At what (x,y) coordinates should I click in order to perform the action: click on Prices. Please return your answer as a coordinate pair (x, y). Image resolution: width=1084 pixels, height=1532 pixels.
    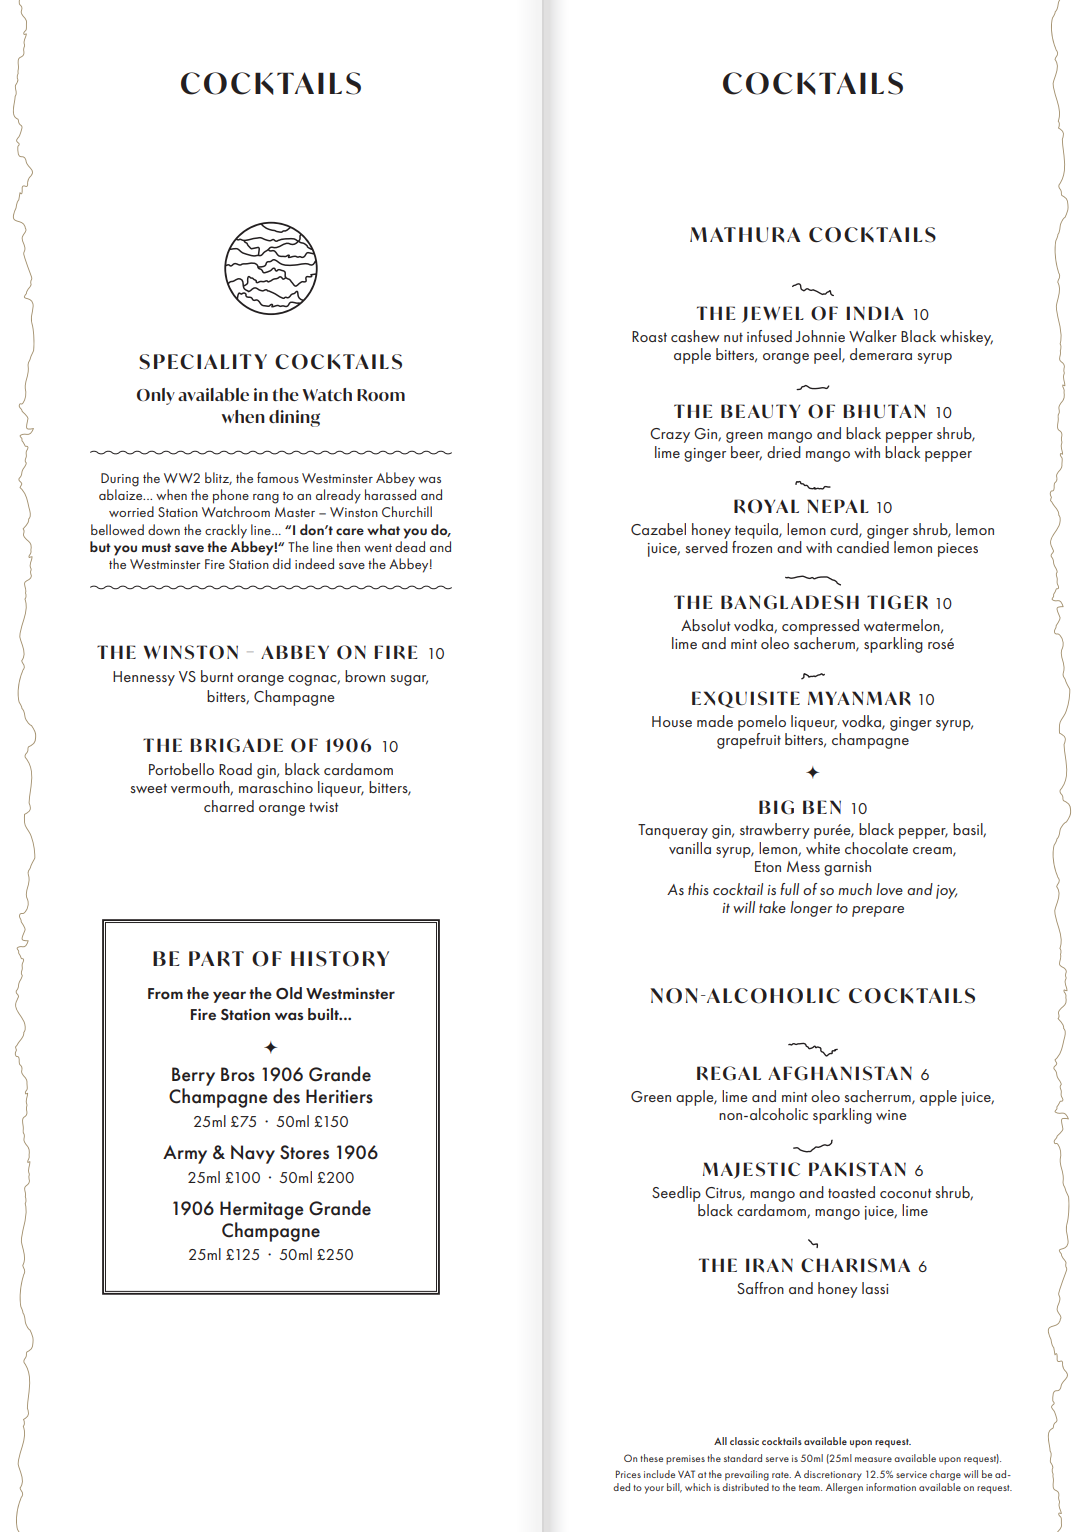
    Looking at the image, I should click on (628, 1474).
